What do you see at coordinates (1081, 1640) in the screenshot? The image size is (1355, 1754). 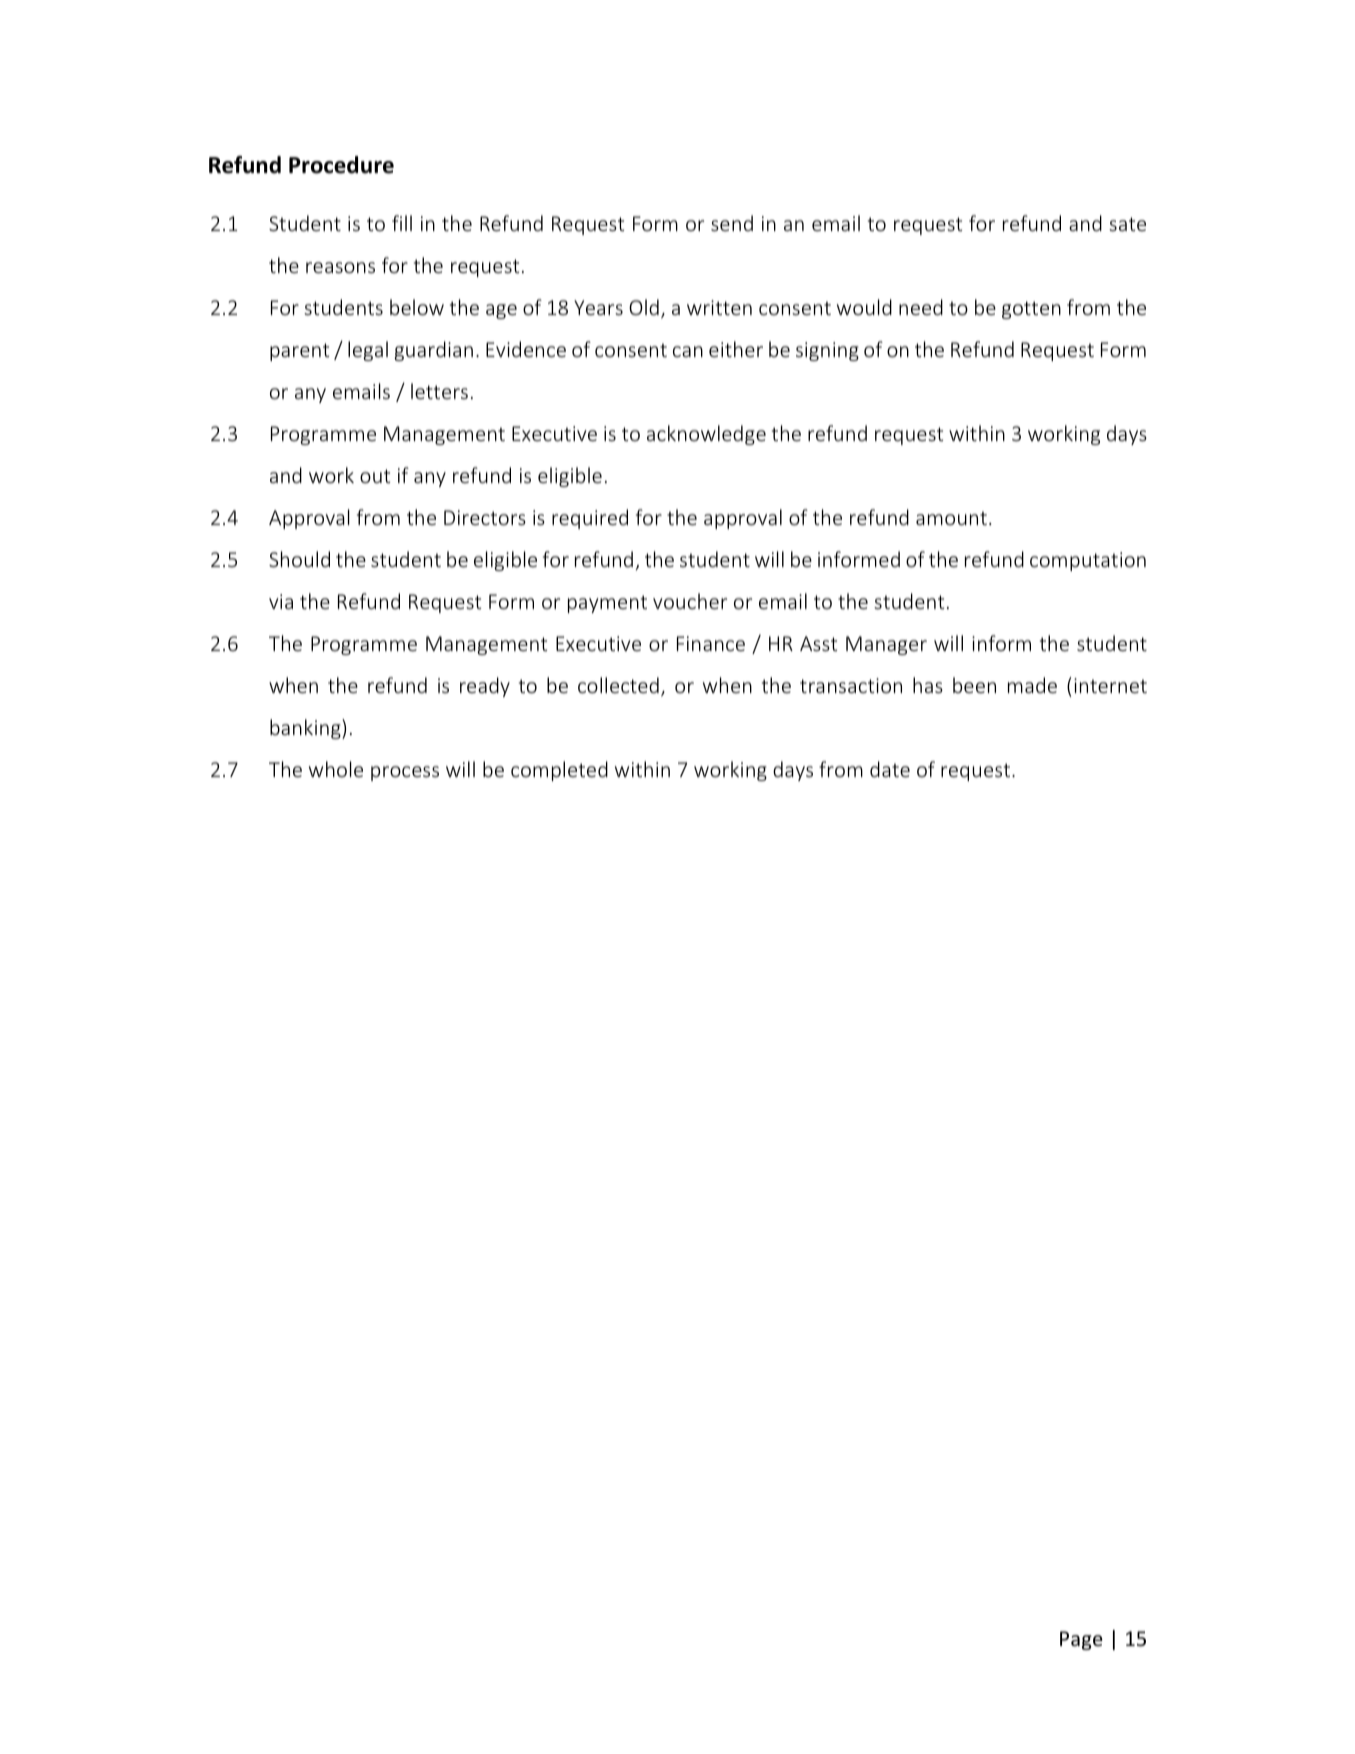 I see `Page` at bounding box center [1081, 1640].
